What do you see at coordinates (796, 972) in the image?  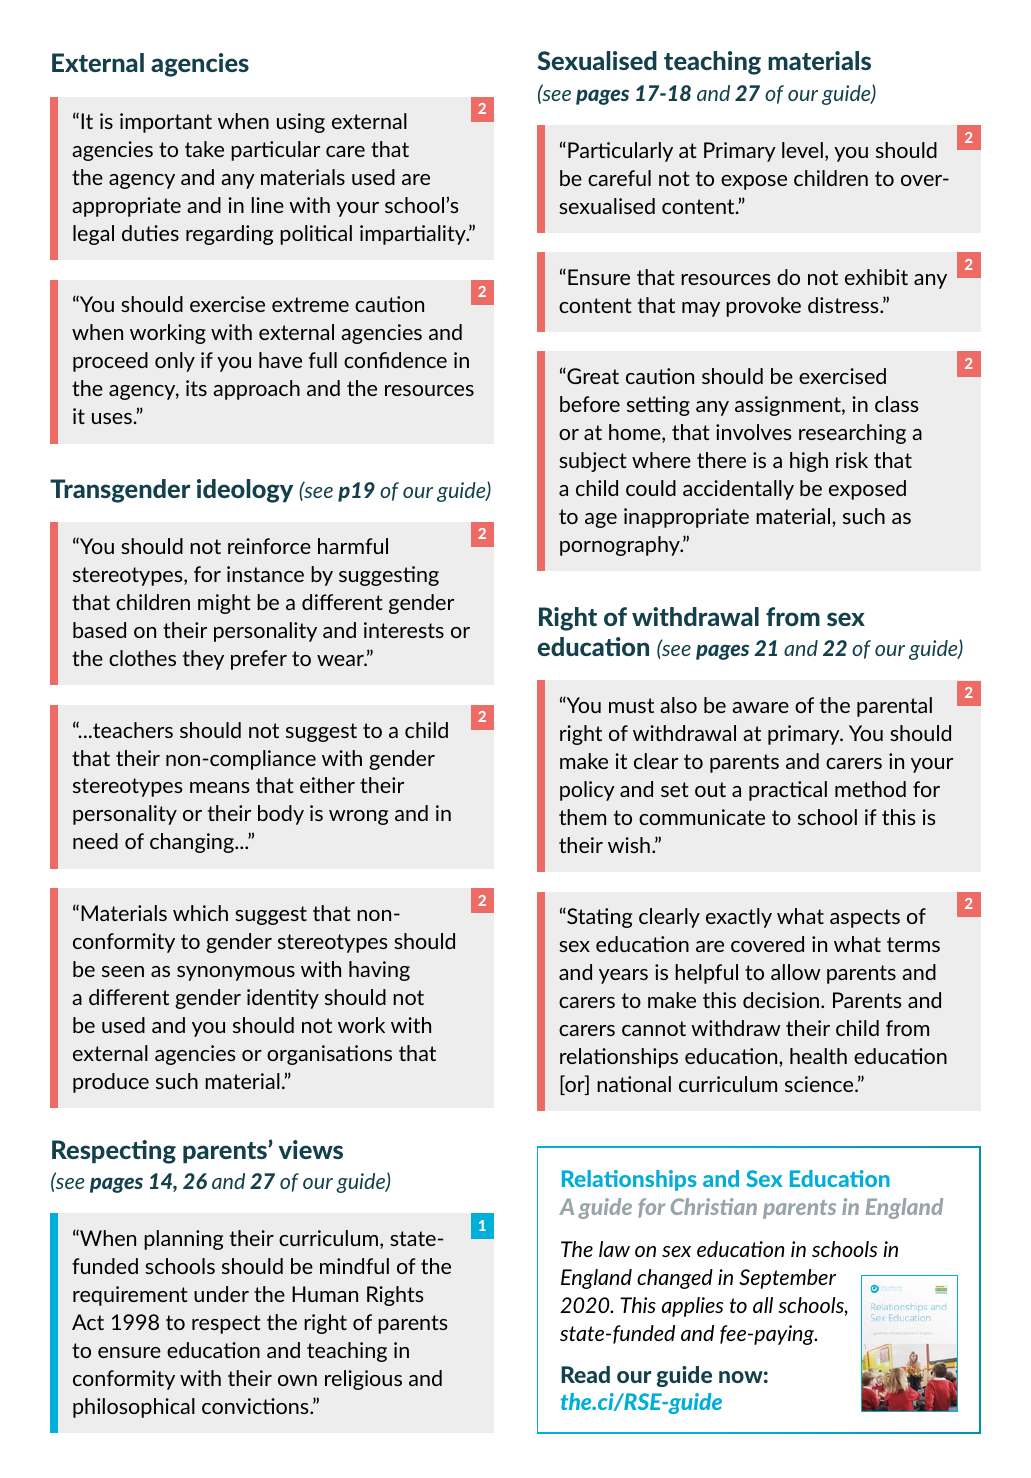 I see `allow` at bounding box center [796, 972].
